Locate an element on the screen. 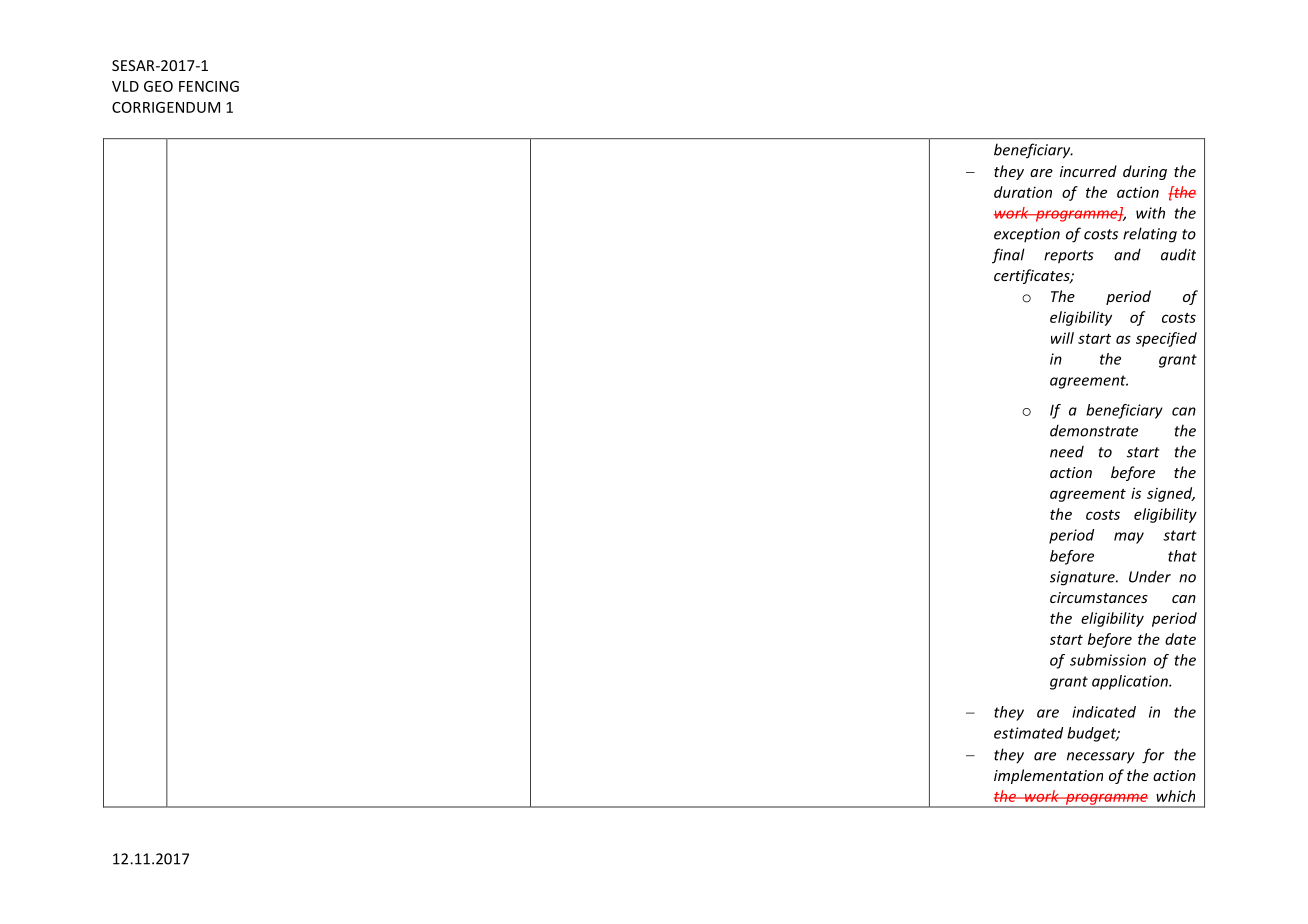 The image size is (1308, 924). GEO is located at coordinates (158, 86).
